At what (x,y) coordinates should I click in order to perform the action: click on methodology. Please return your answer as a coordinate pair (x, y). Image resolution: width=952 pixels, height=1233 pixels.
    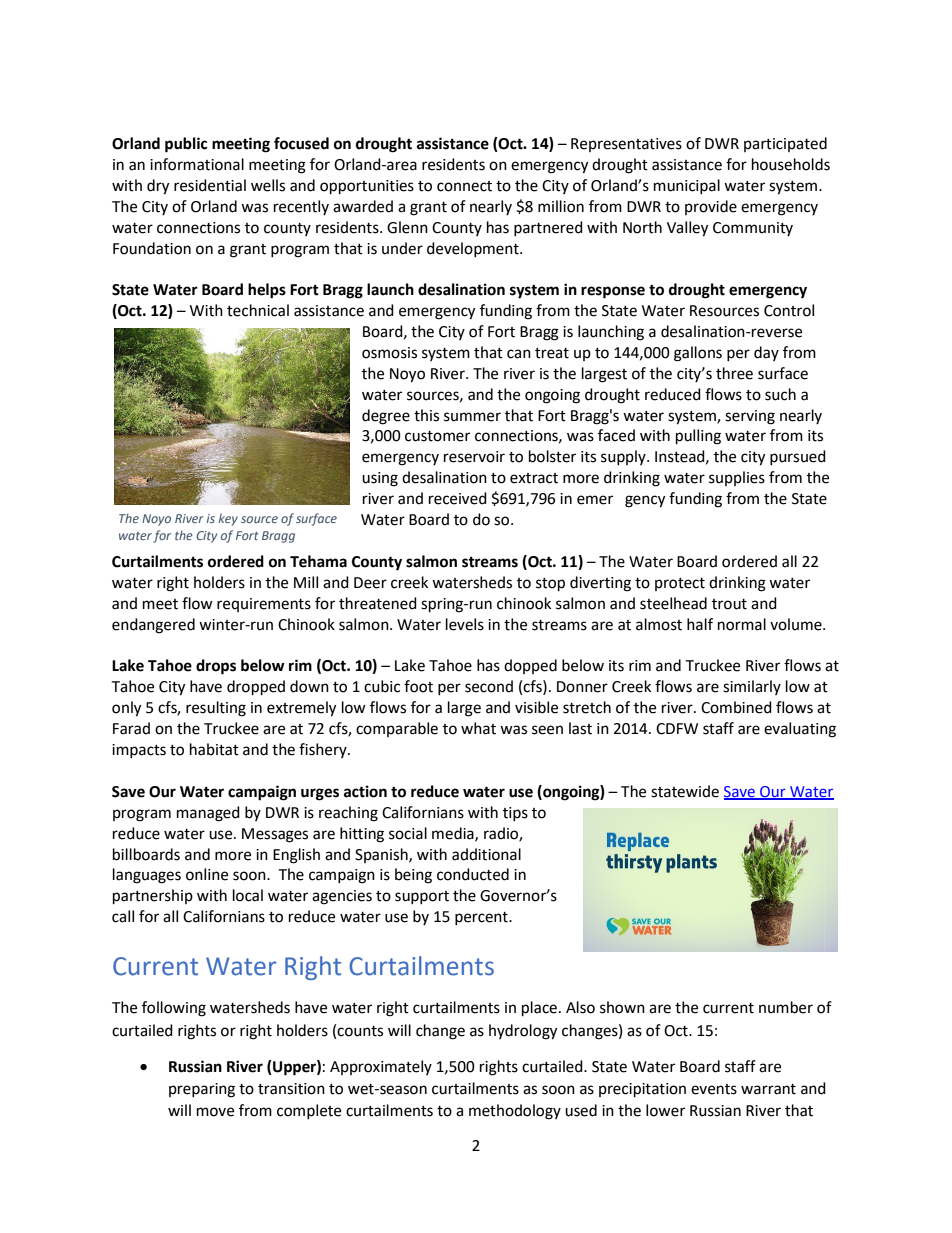
    Looking at the image, I should click on (515, 1112).
